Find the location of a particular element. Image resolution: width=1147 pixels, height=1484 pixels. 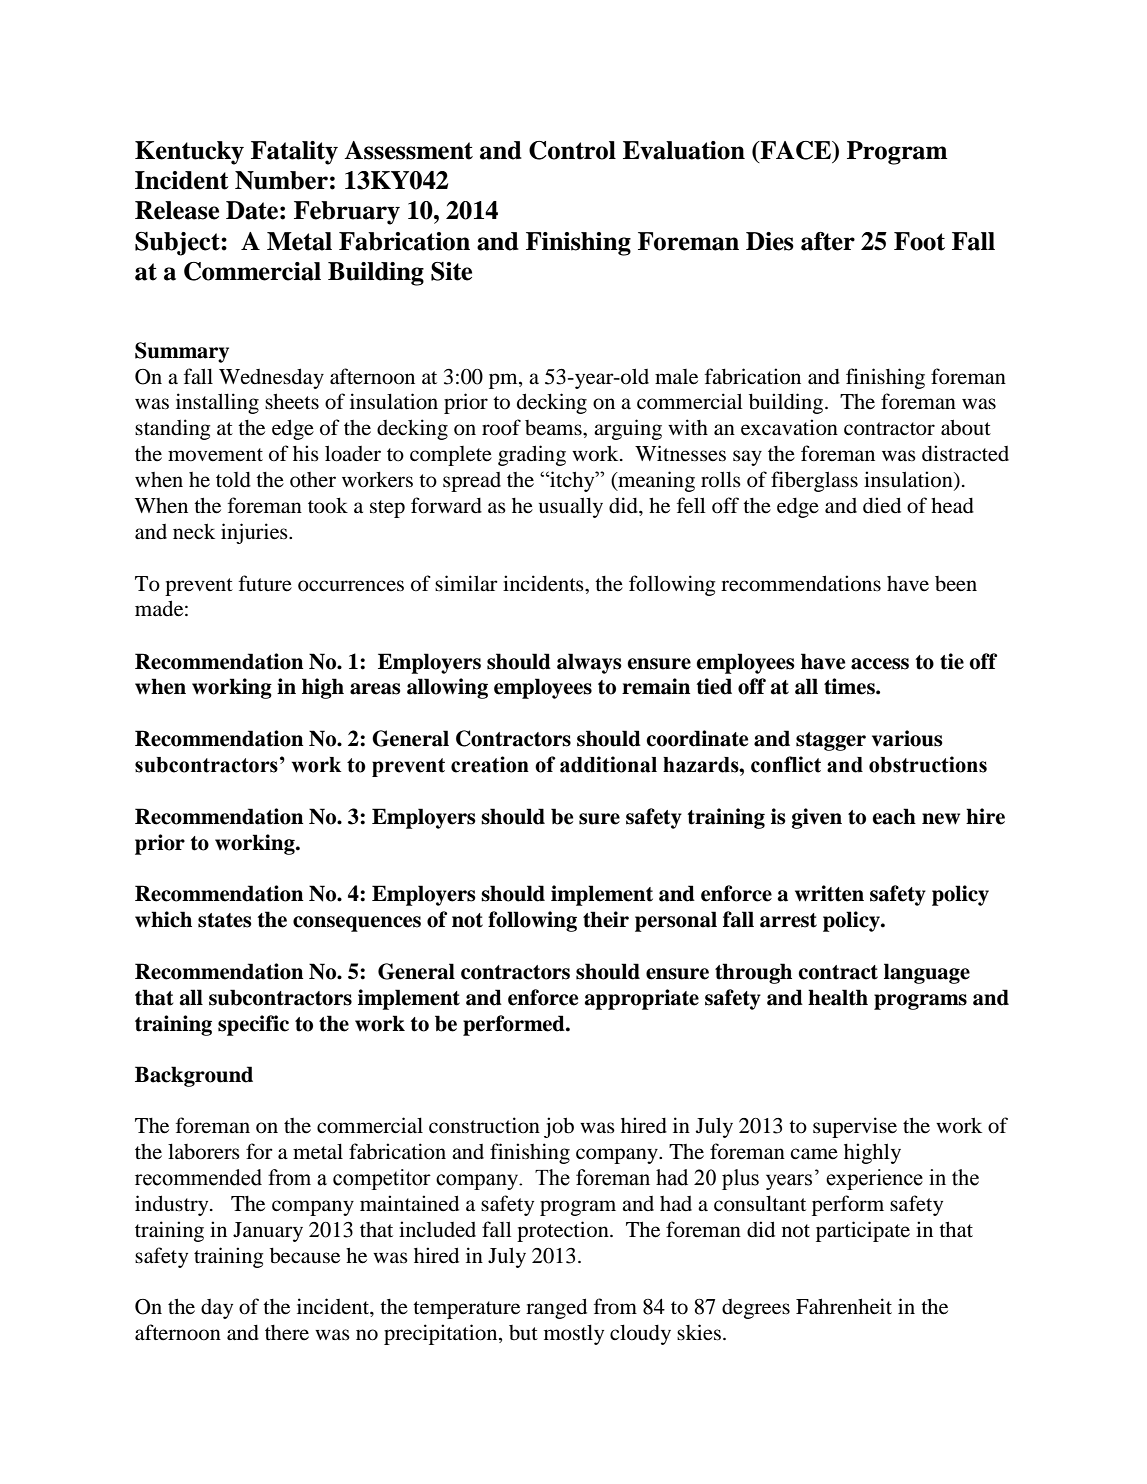

FACE is located at coordinates (795, 150).
